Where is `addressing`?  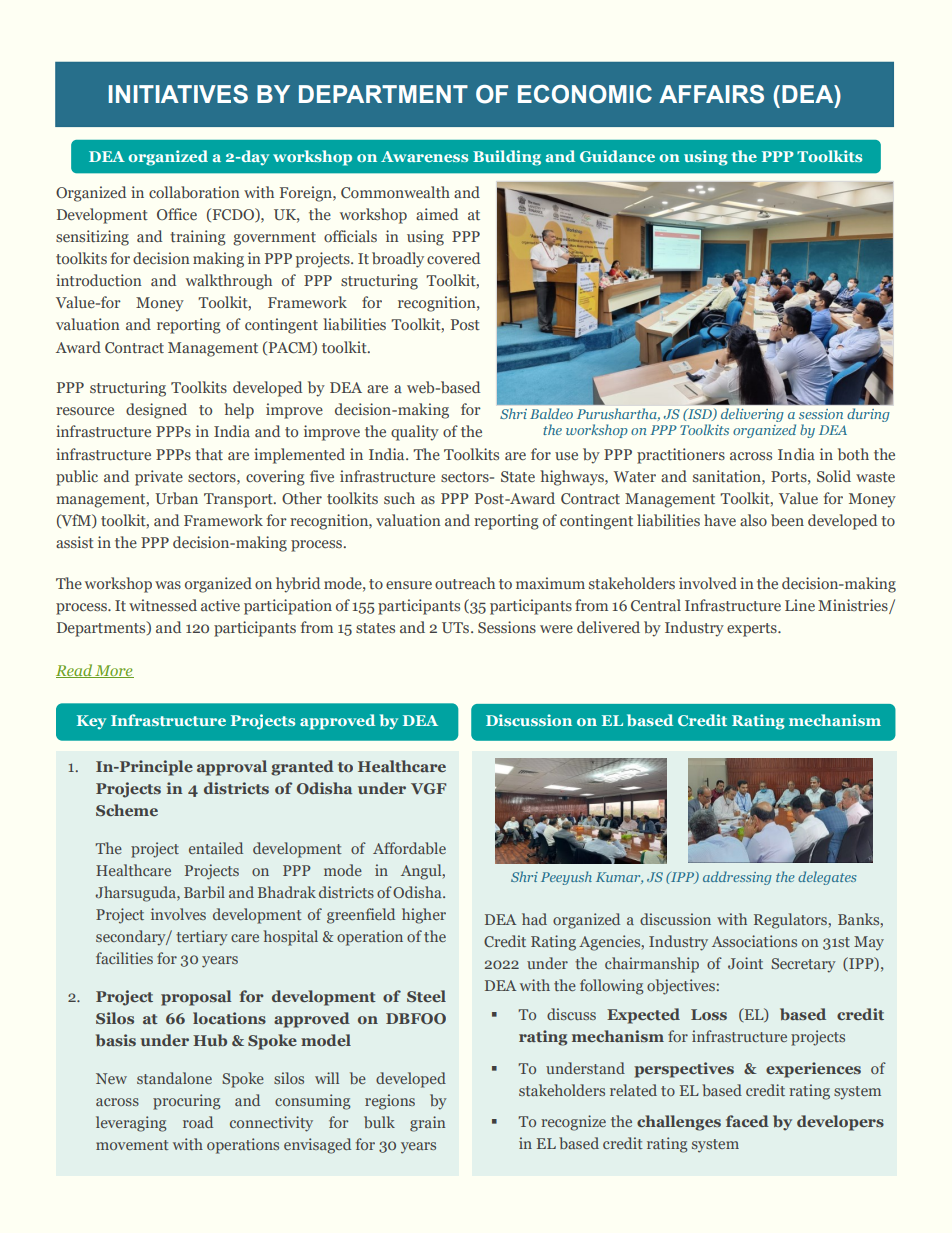
addressing is located at coordinates (737, 878).
